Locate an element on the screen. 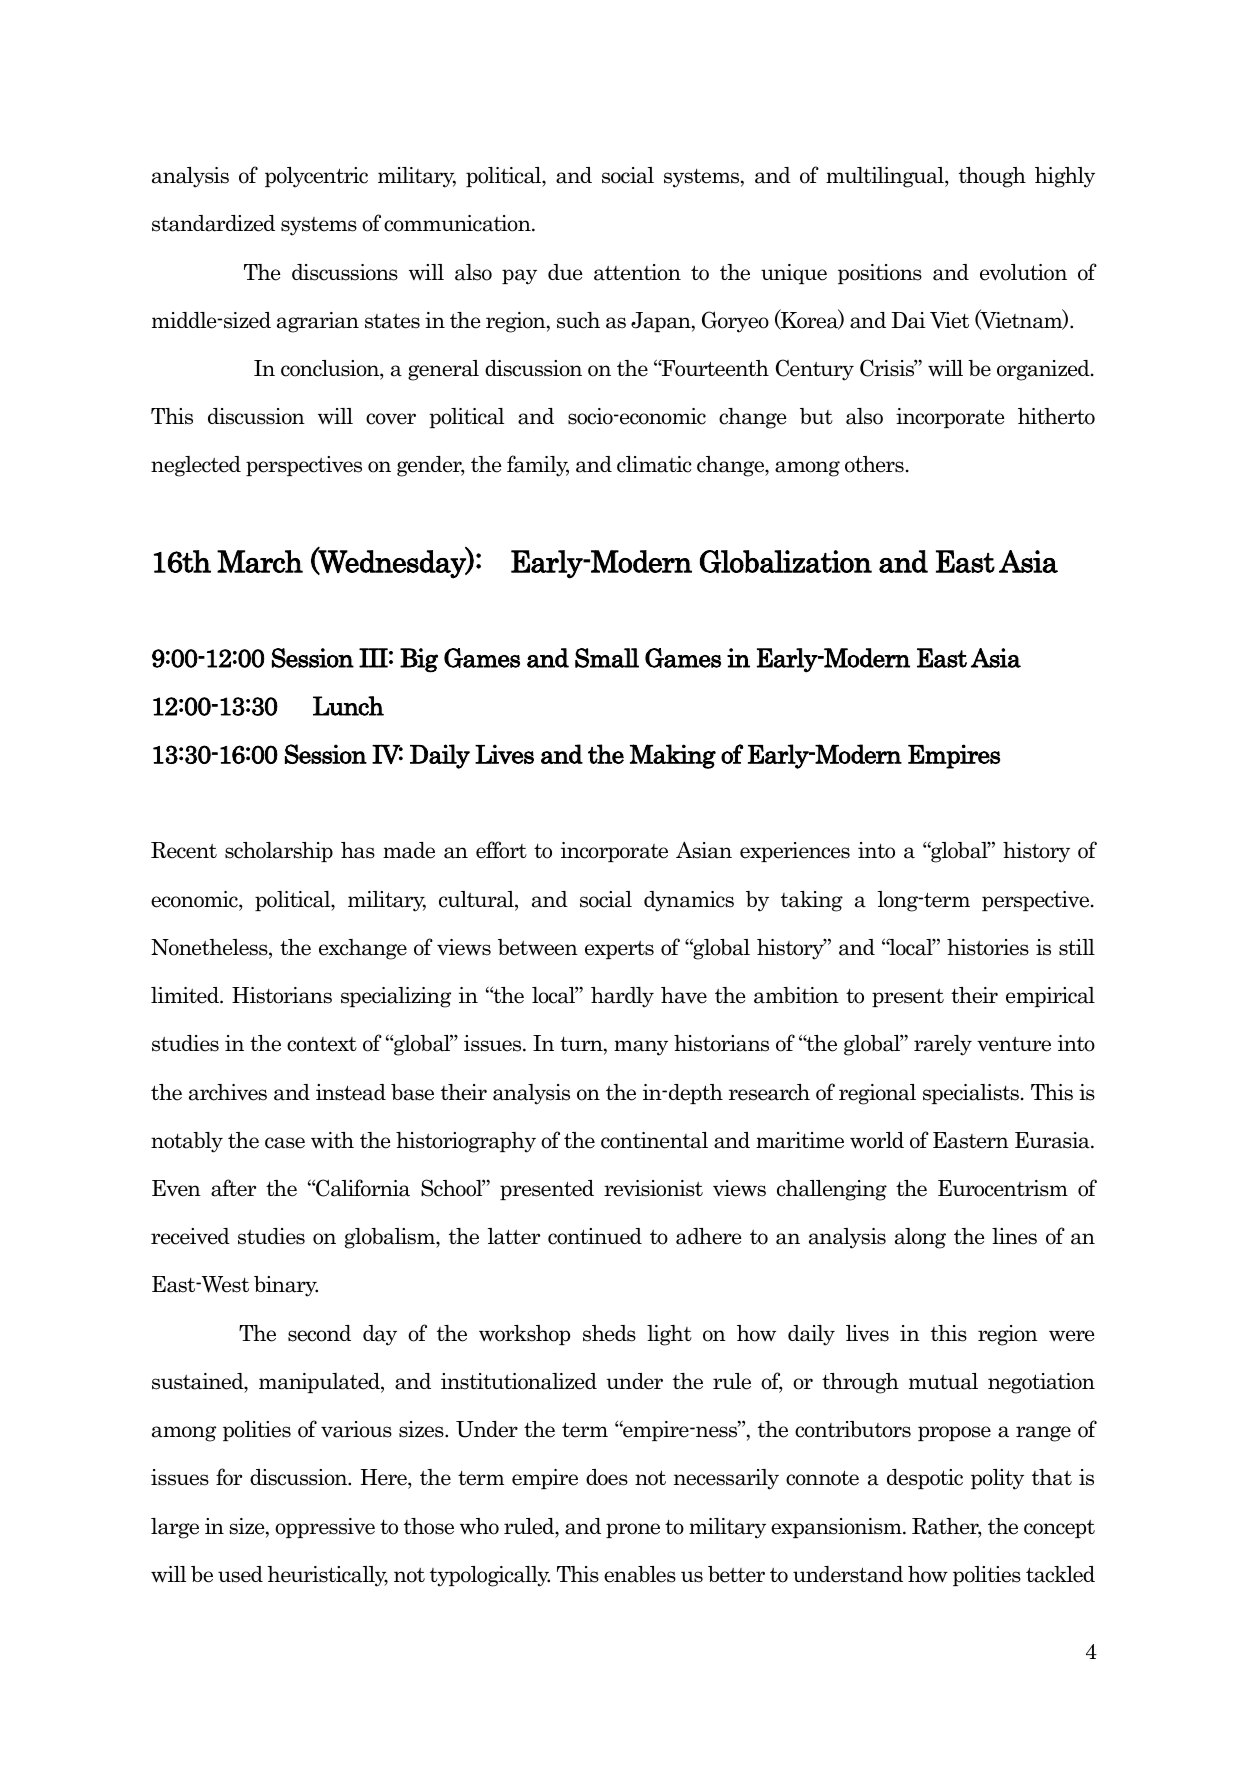 Image resolution: width=1248 pixels, height=1765 pixels. dynamics is located at coordinates (689, 901).
